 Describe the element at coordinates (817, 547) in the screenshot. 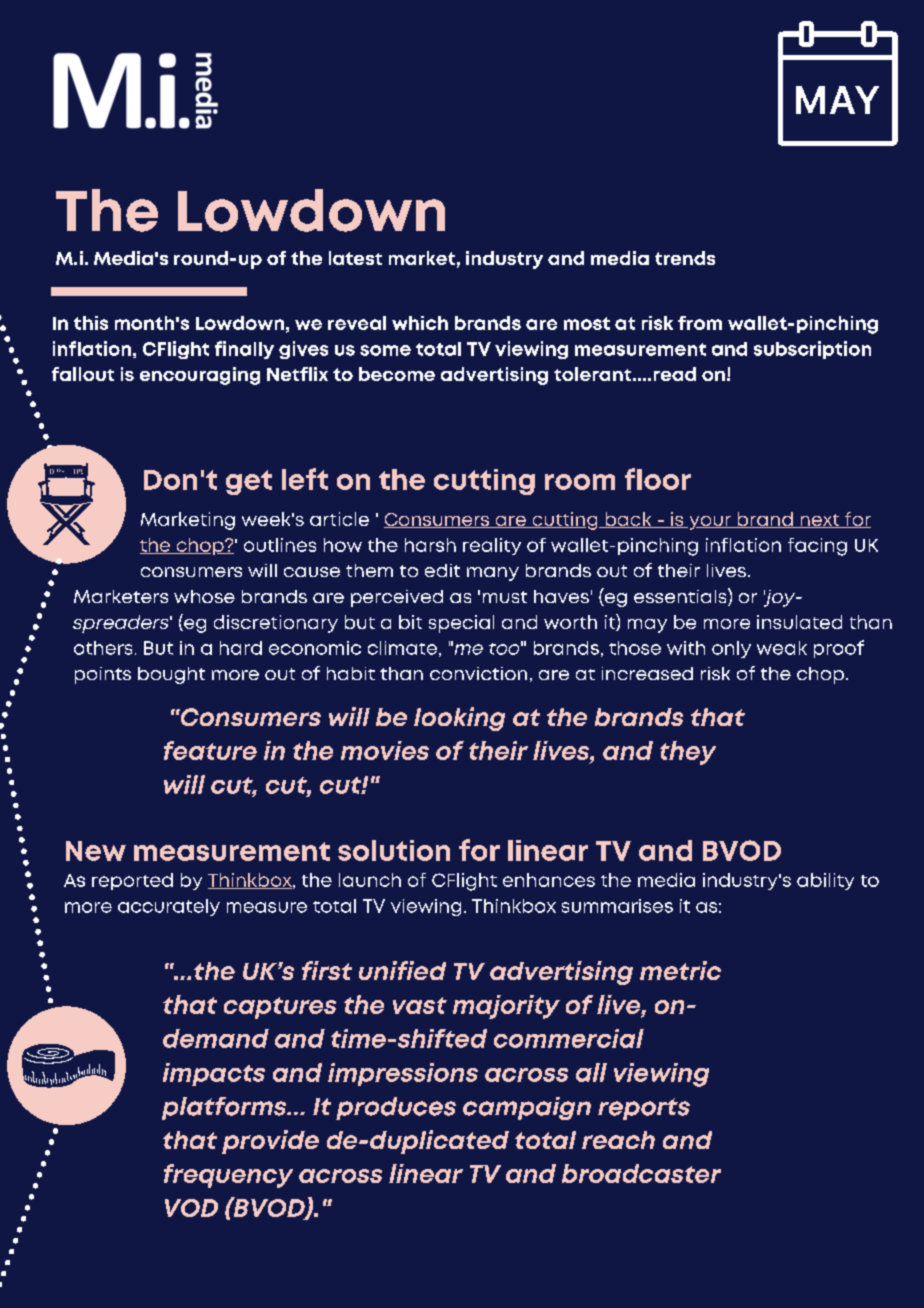

I see `facing` at that location.
